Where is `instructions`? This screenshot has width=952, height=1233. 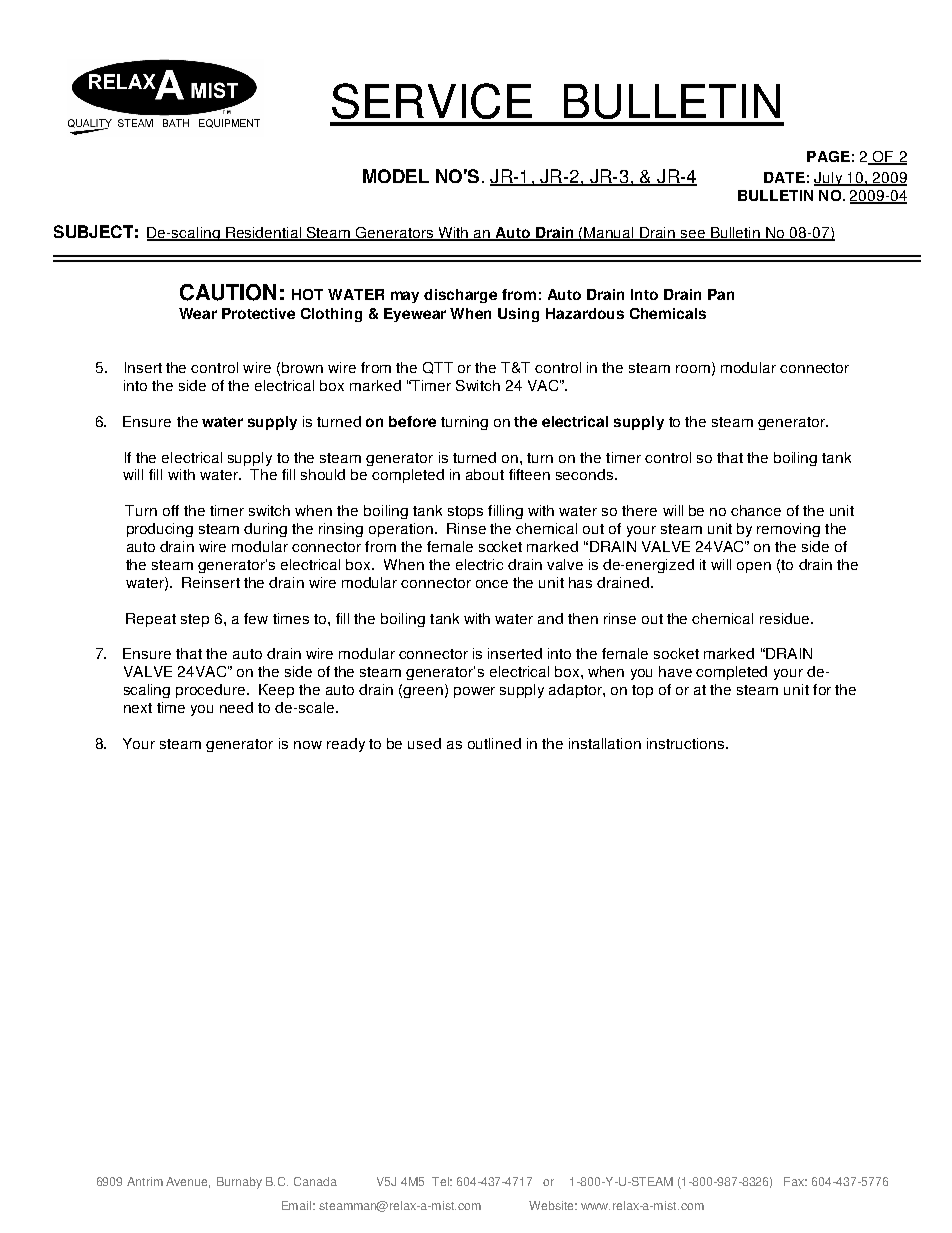 instructions is located at coordinates (687, 743).
